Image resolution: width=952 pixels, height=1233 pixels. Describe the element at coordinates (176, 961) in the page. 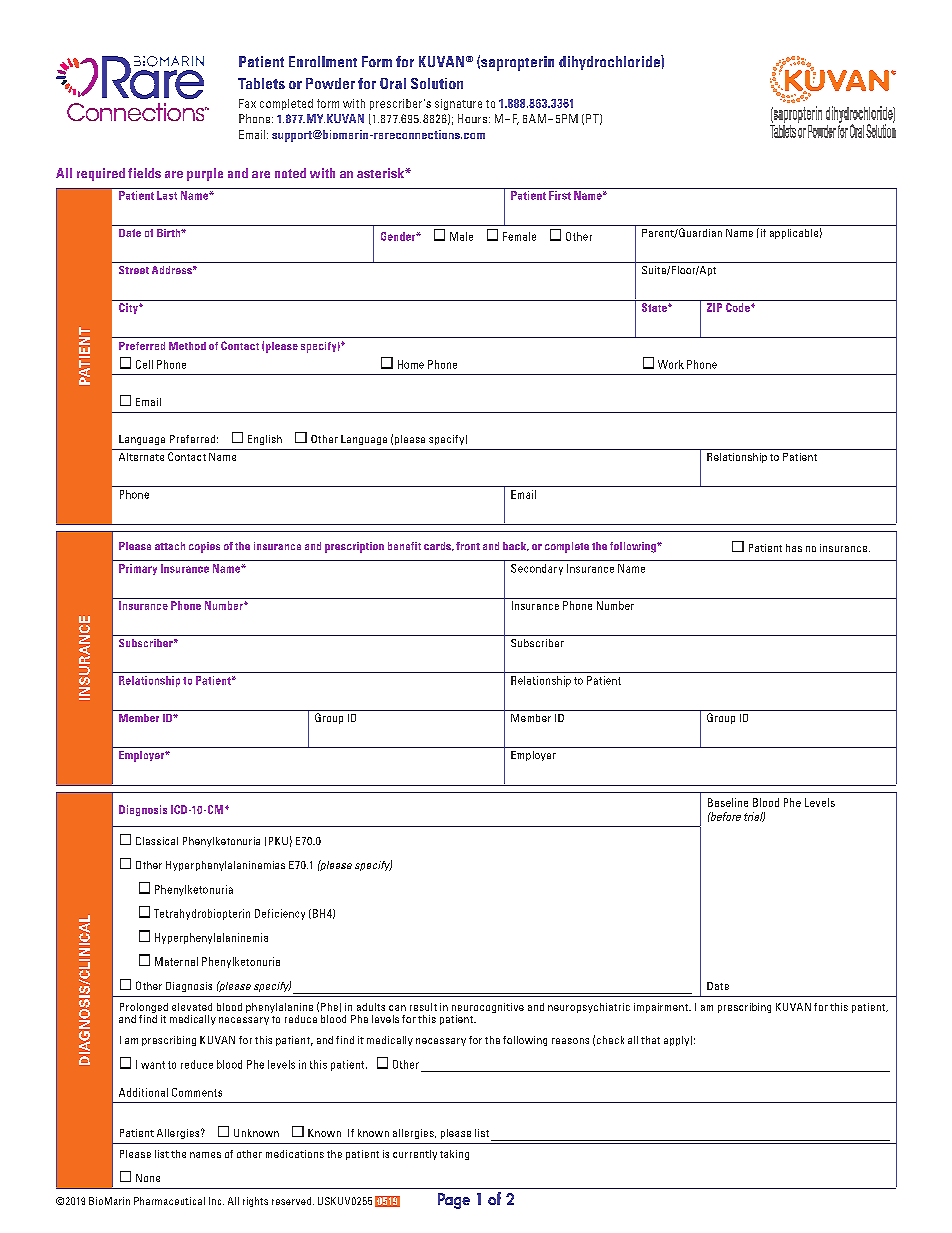

I see `Maternal` at that location.
